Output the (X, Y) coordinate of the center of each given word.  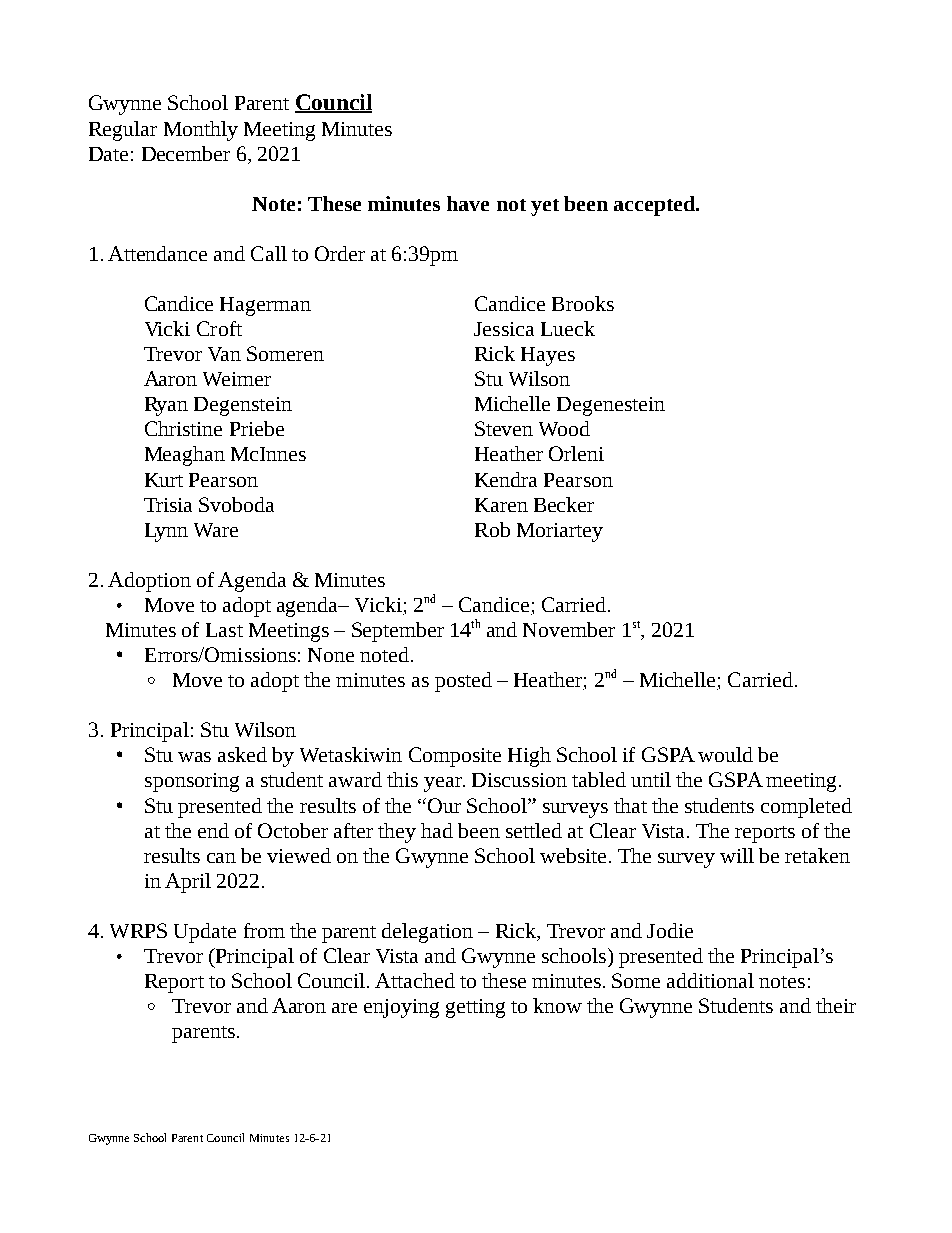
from (264, 930)
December (186, 153)
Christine (183, 428)
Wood (564, 428)
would (725, 754)
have (468, 203)
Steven (504, 428)
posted (463, 682)
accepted (655, 206)
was (194, 757)
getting (475, 1008)
